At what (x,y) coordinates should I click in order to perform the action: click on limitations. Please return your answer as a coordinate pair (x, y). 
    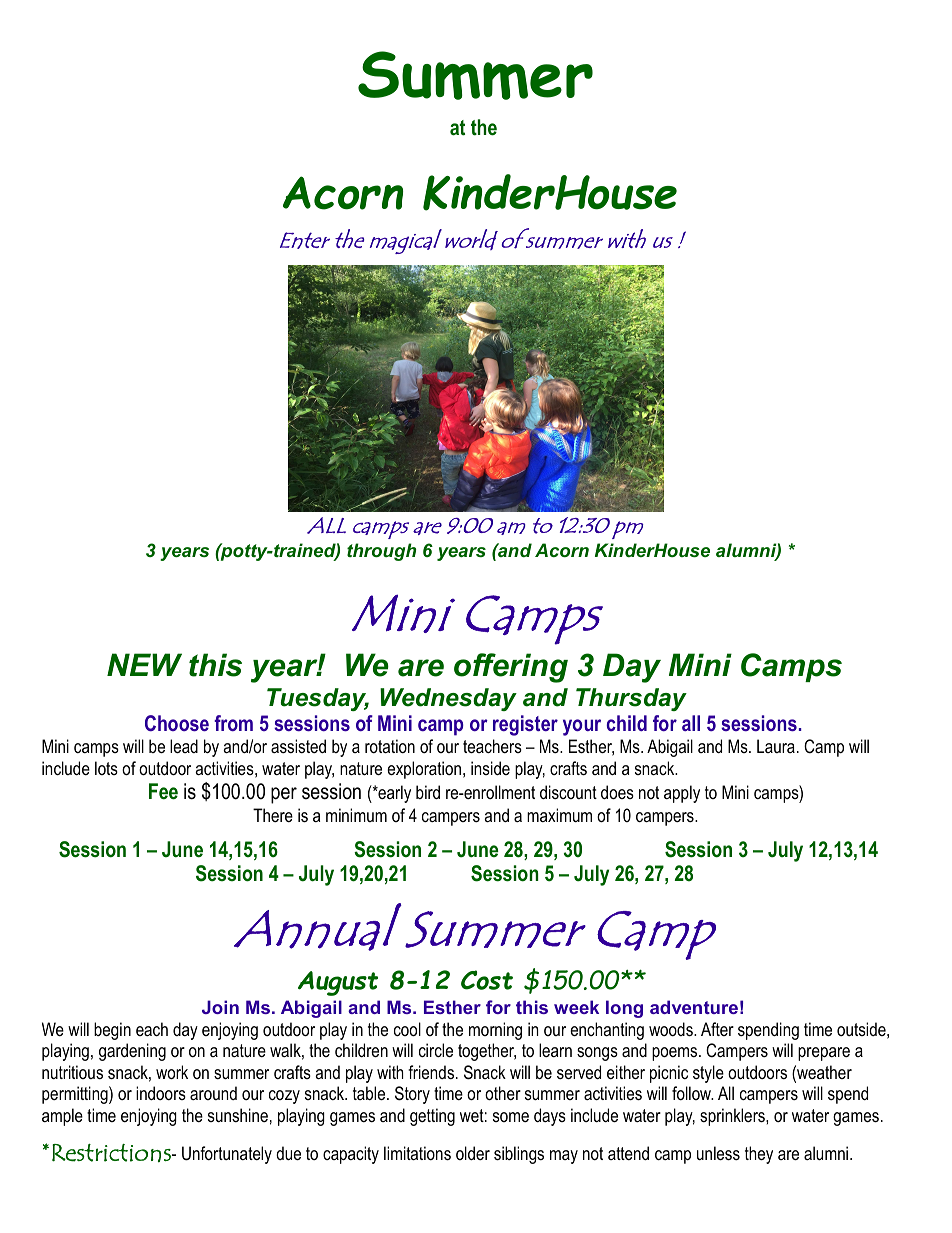
    Looking at the image, I should click on (417, 1153).
